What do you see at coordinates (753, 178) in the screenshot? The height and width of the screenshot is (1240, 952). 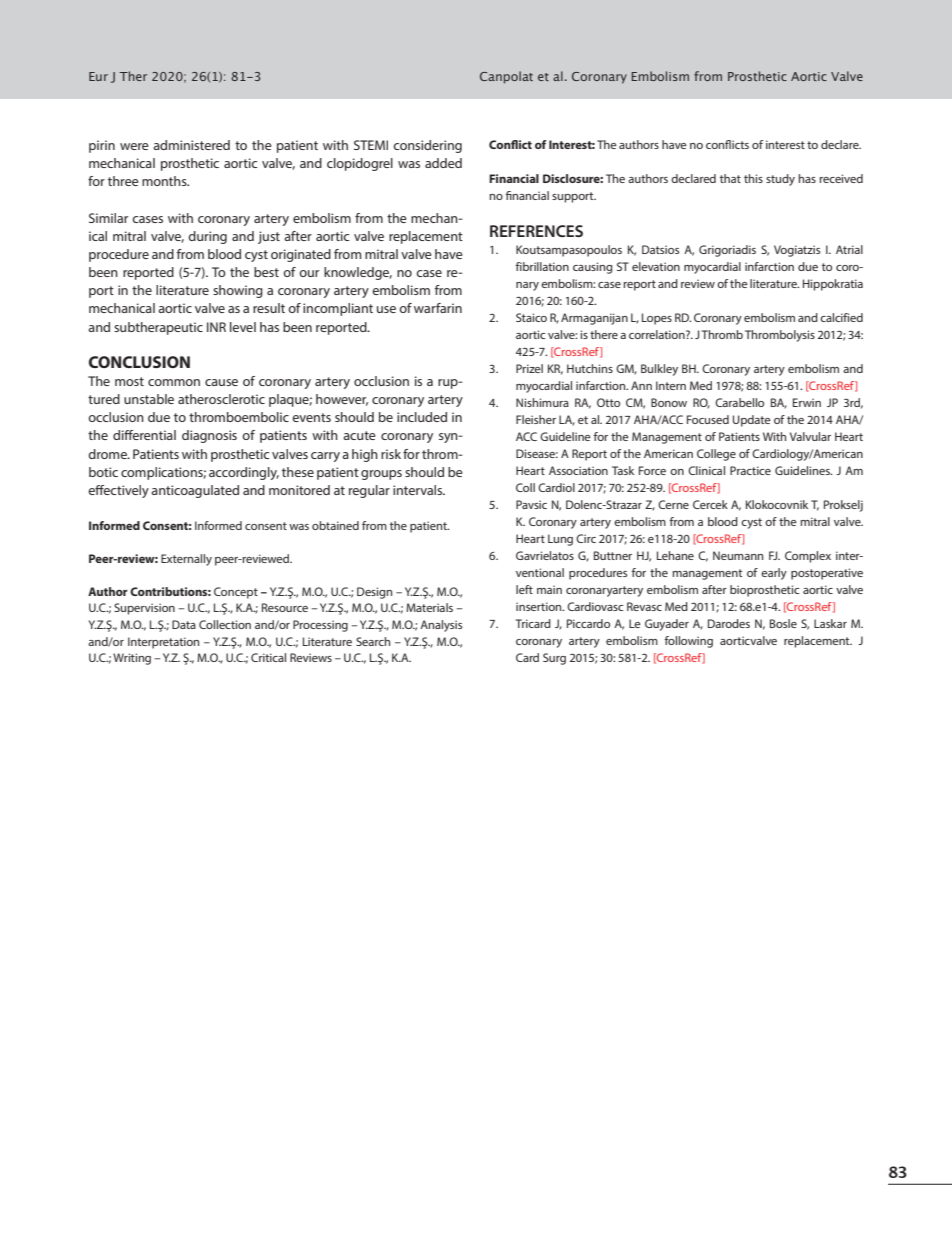 I see `this` at bounding box center [753, 178].
